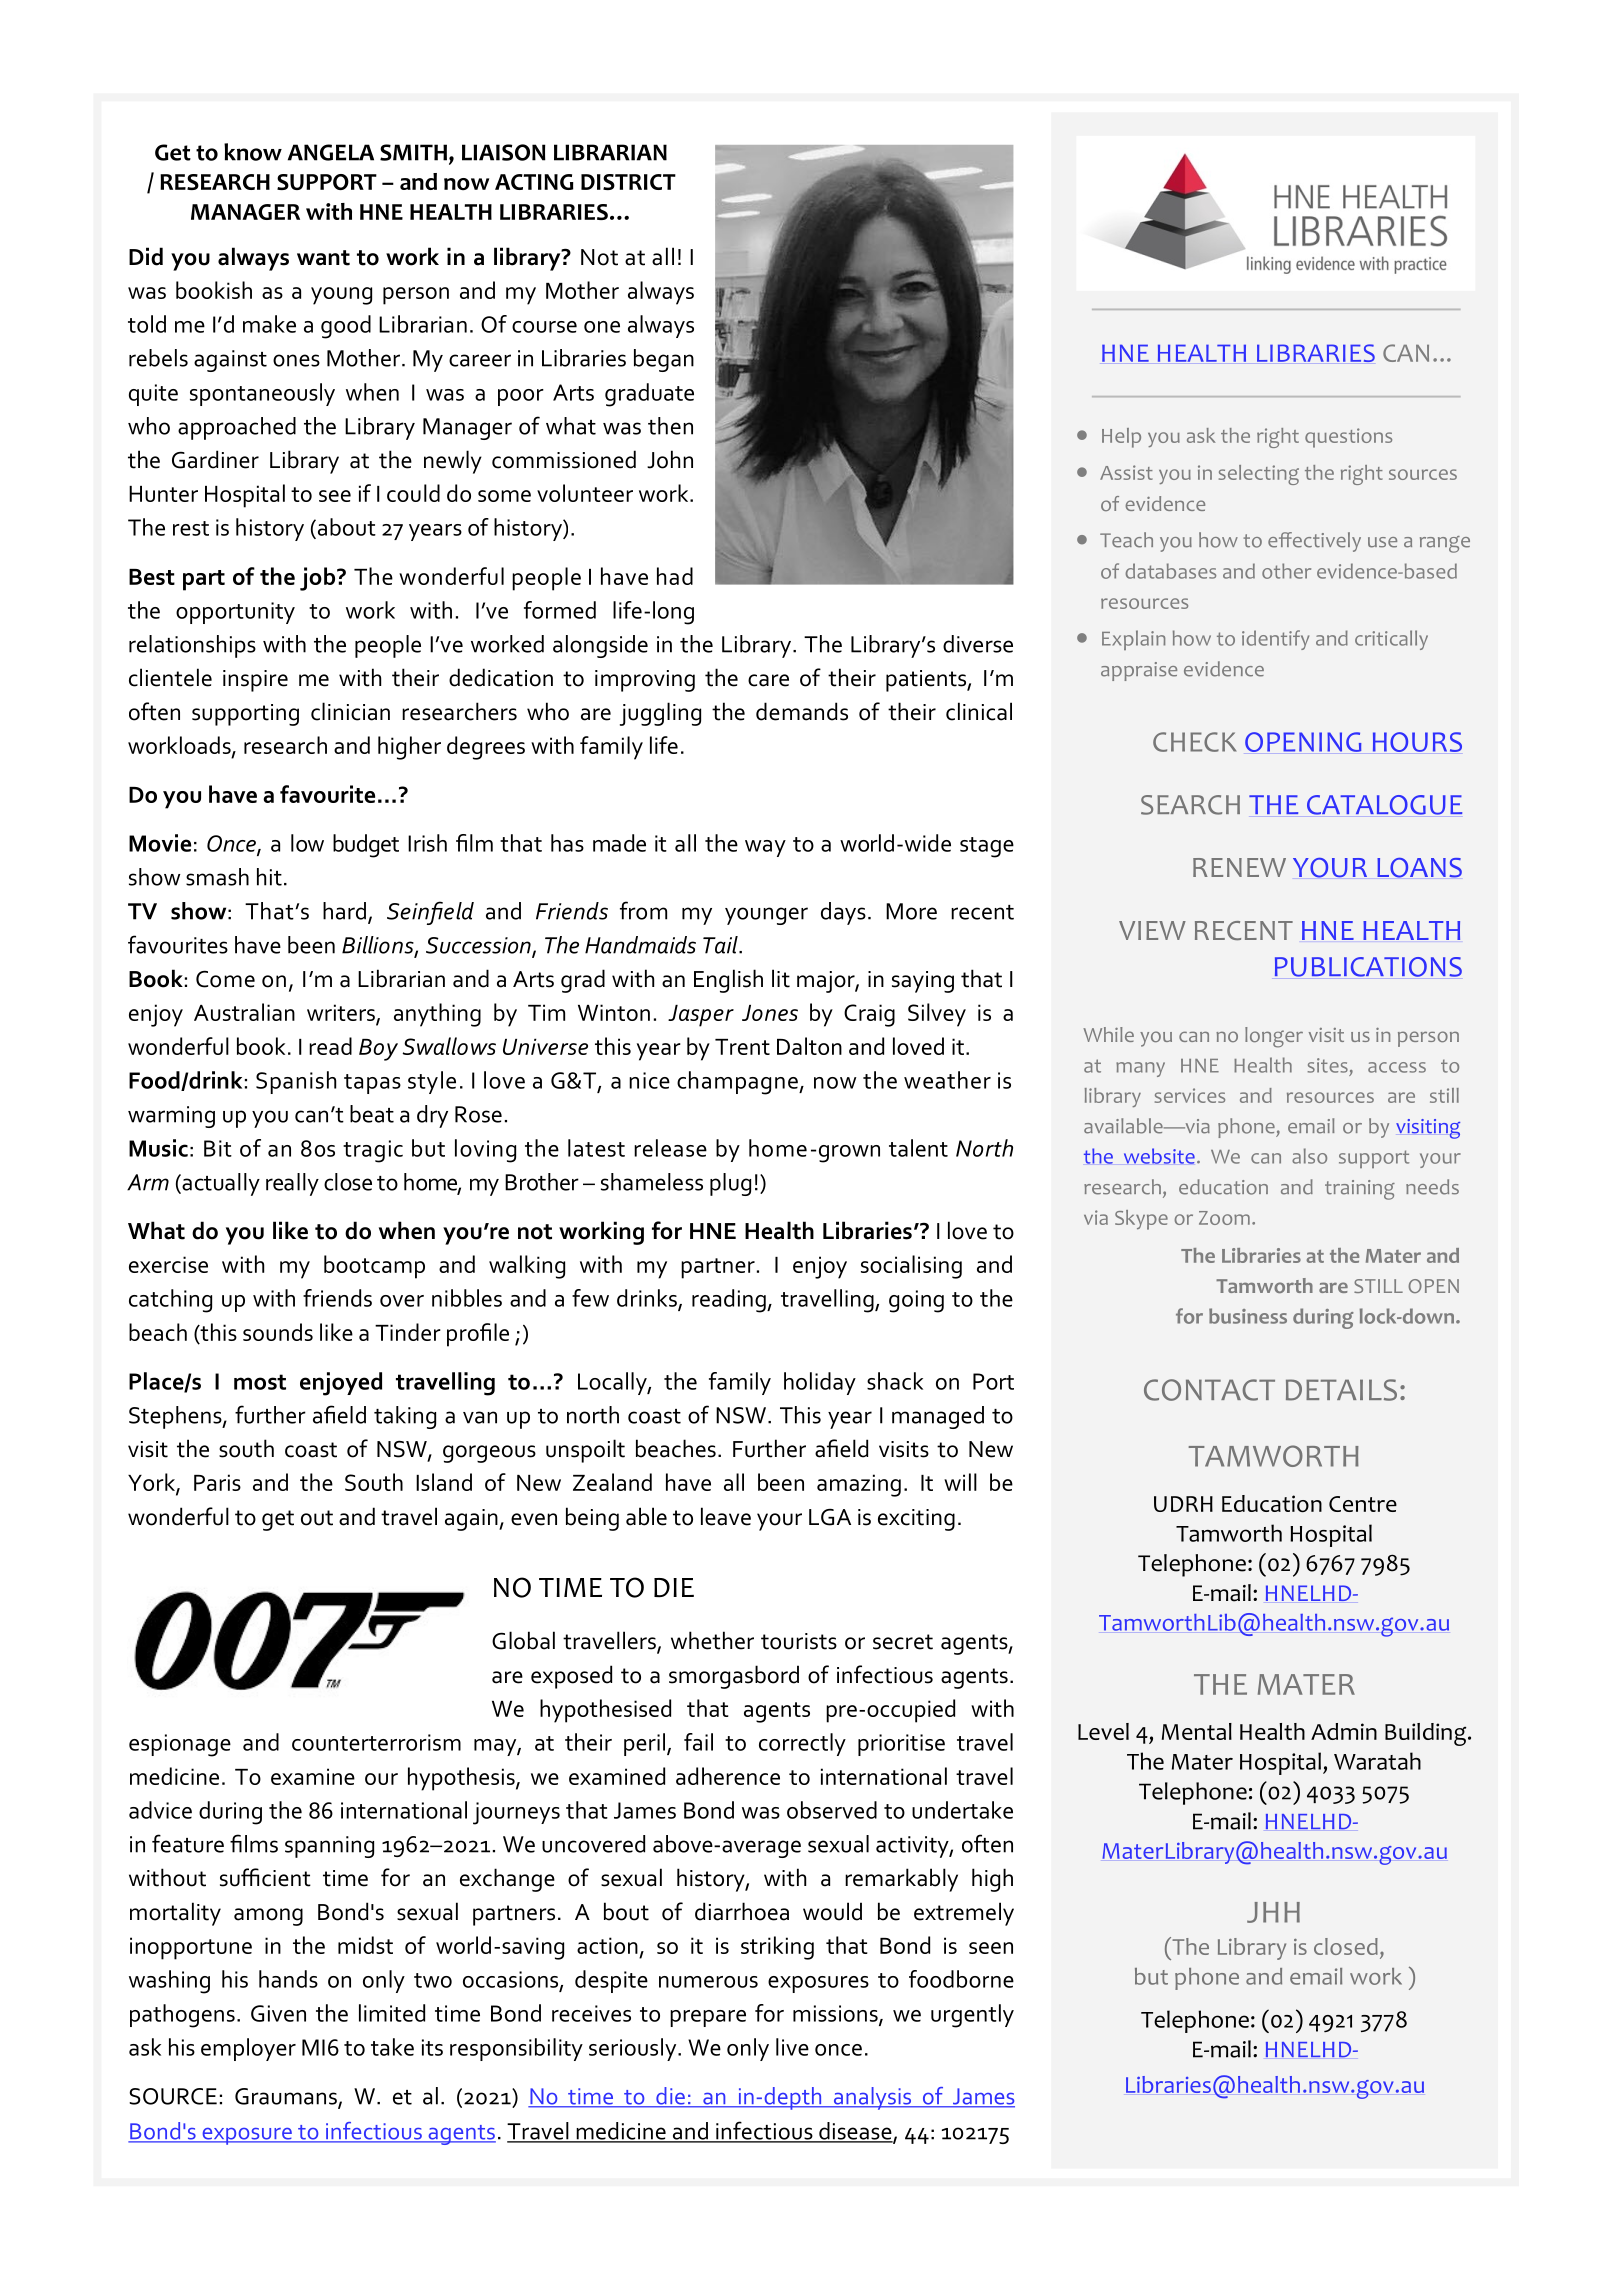 This screenshot has height=2280, width=1612. Describe the element at coordinates (799, 1641) in the screenshot. I see `tourists` at that location.
